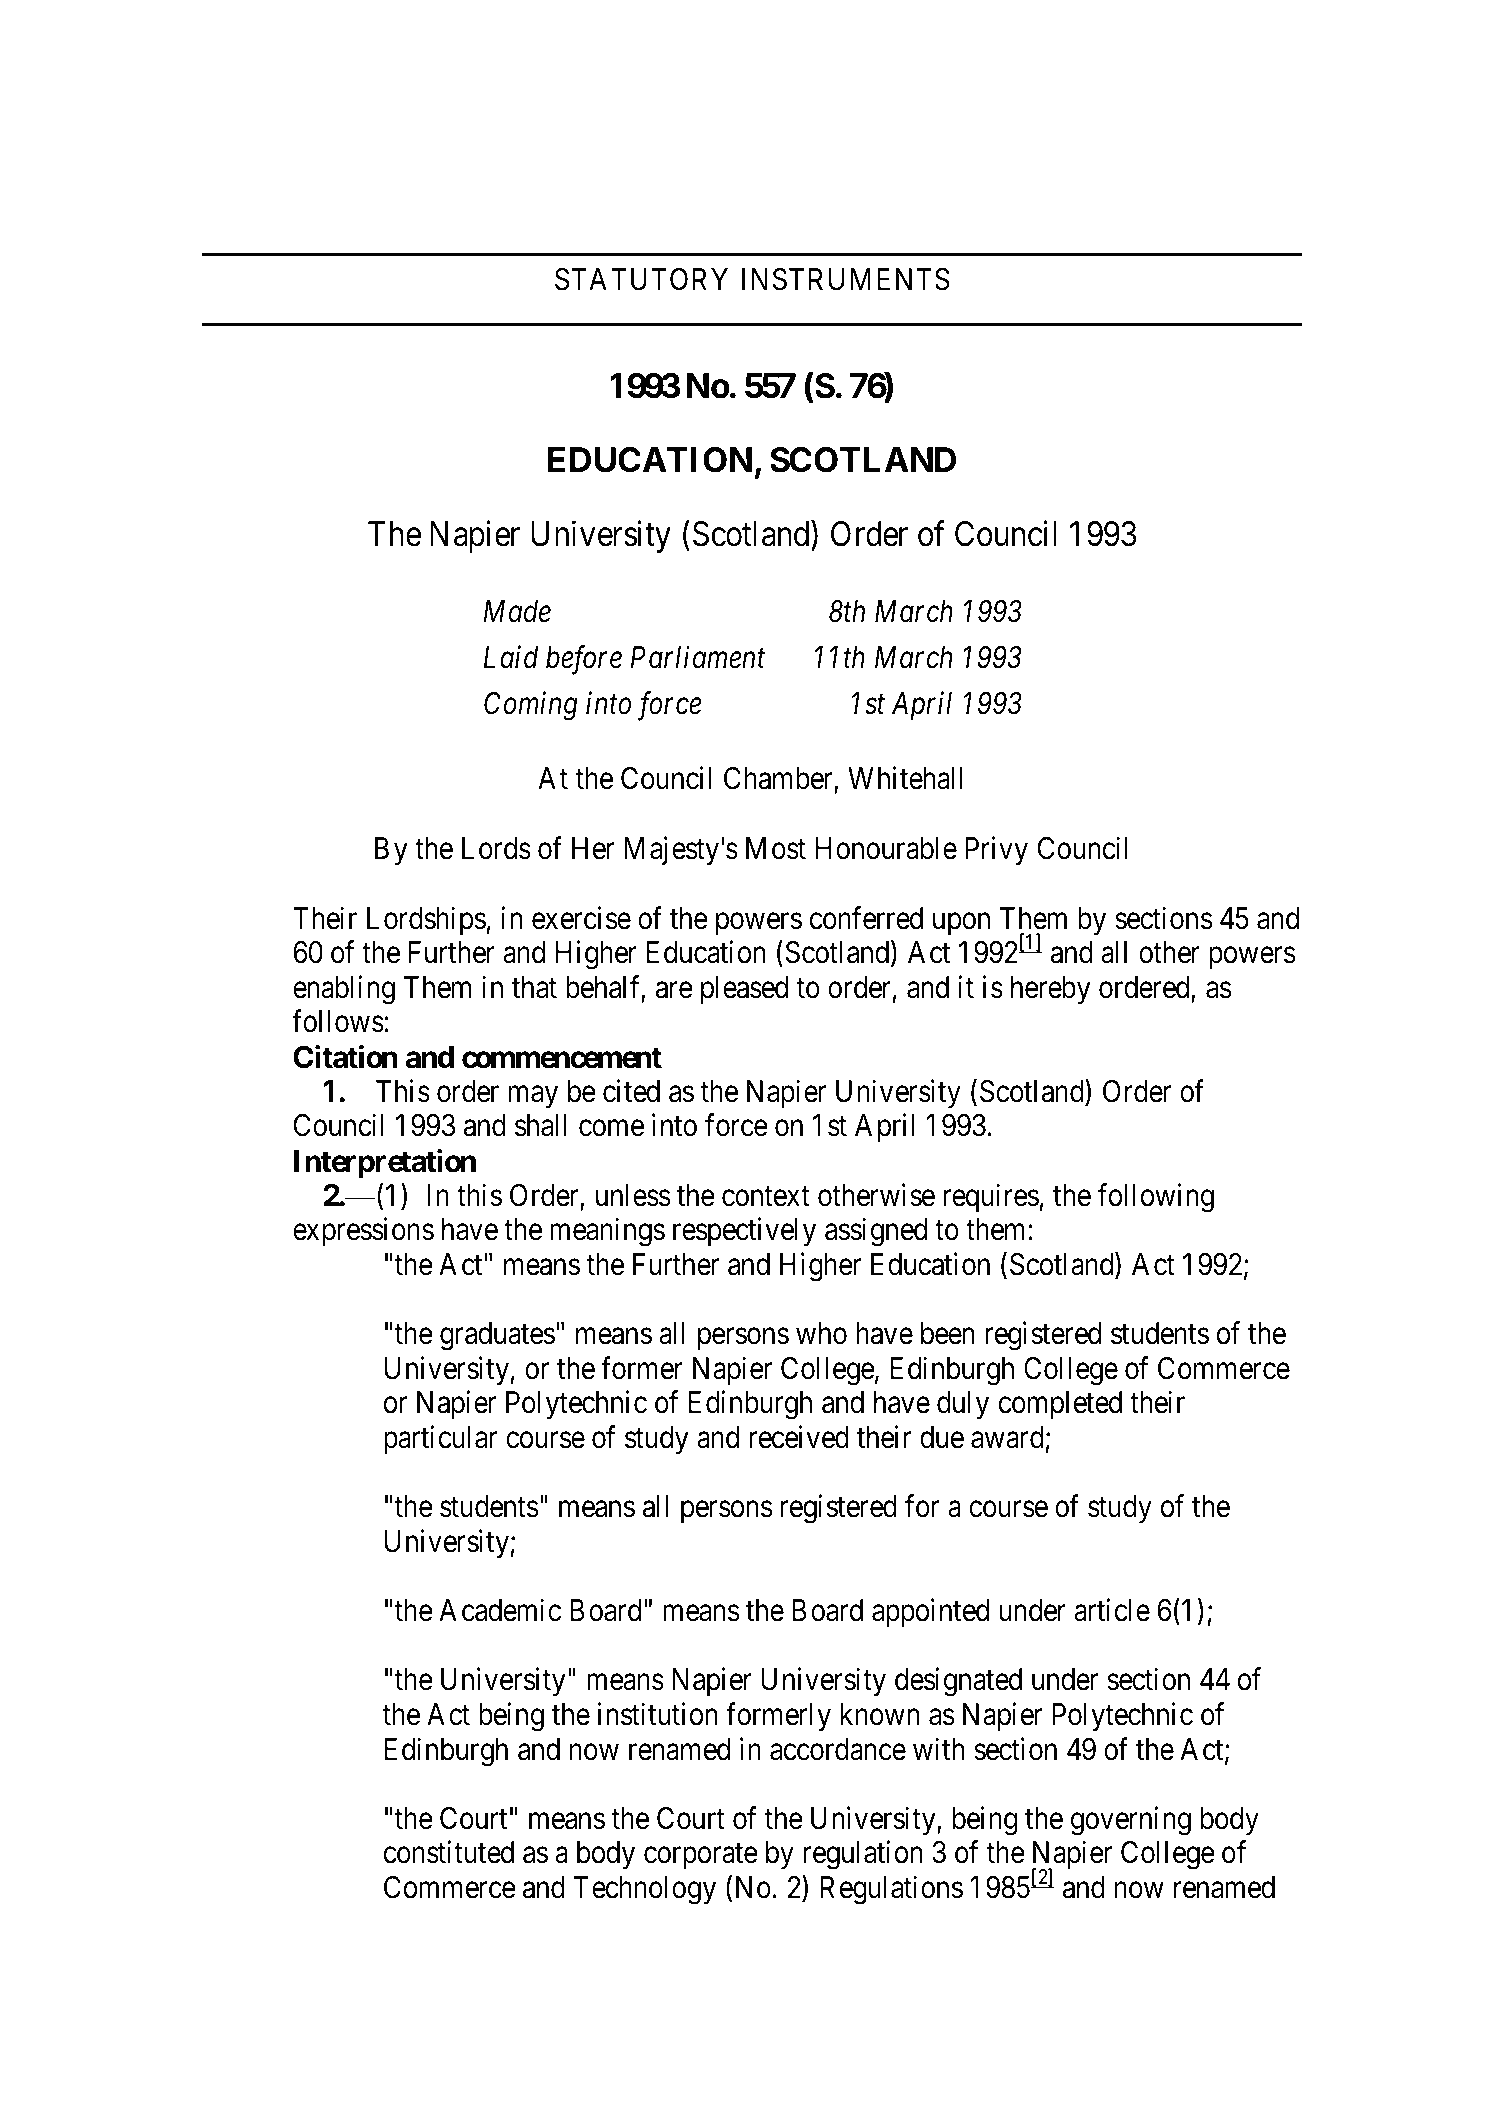  I want to click on who, so click(821, 1333).
